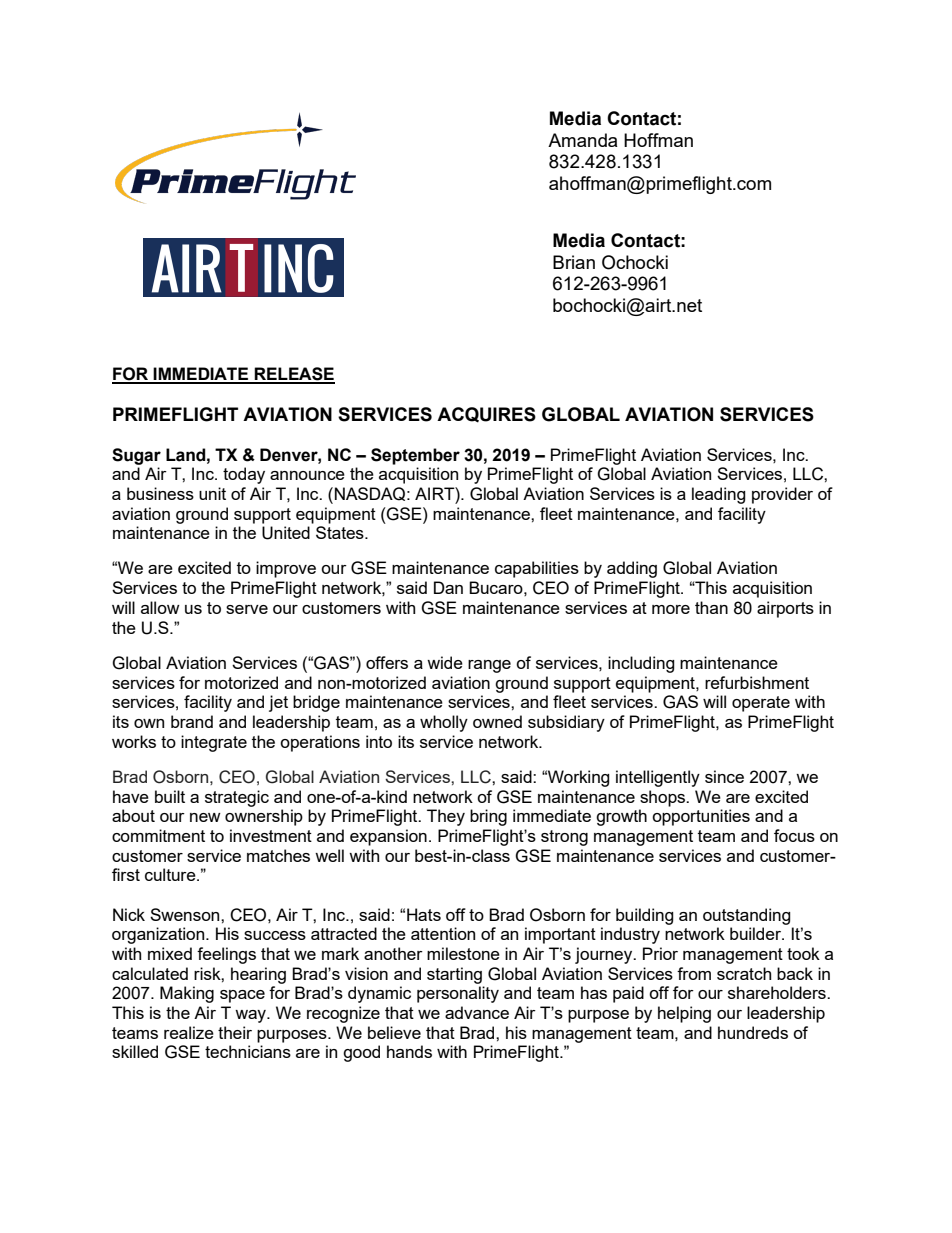 The width and height of the screenshot is (952, 1233). I want to click on brand, so click(192, 721).
